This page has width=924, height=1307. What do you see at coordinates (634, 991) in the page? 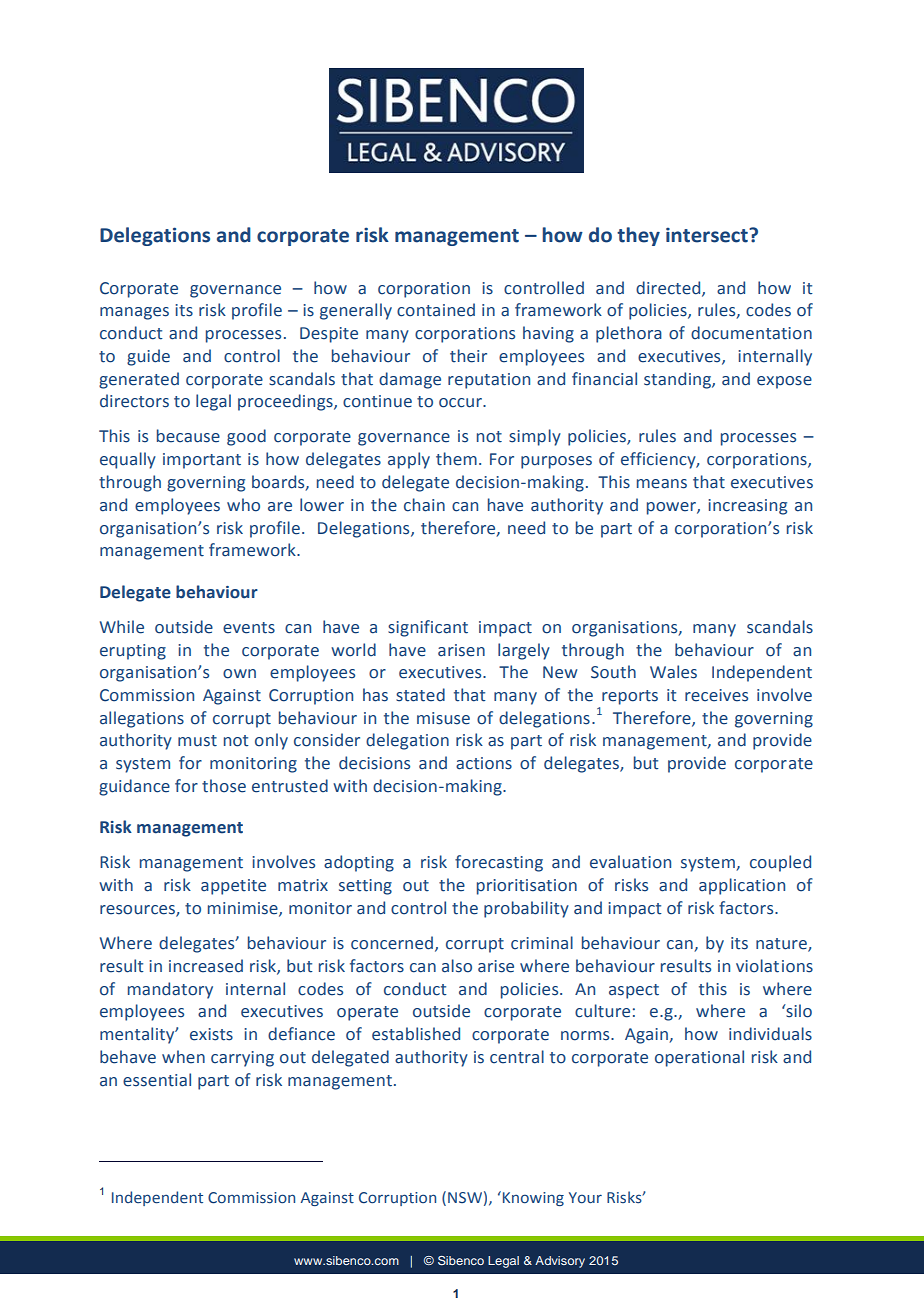
I see `aspect` at bounding box center [634, 991].
